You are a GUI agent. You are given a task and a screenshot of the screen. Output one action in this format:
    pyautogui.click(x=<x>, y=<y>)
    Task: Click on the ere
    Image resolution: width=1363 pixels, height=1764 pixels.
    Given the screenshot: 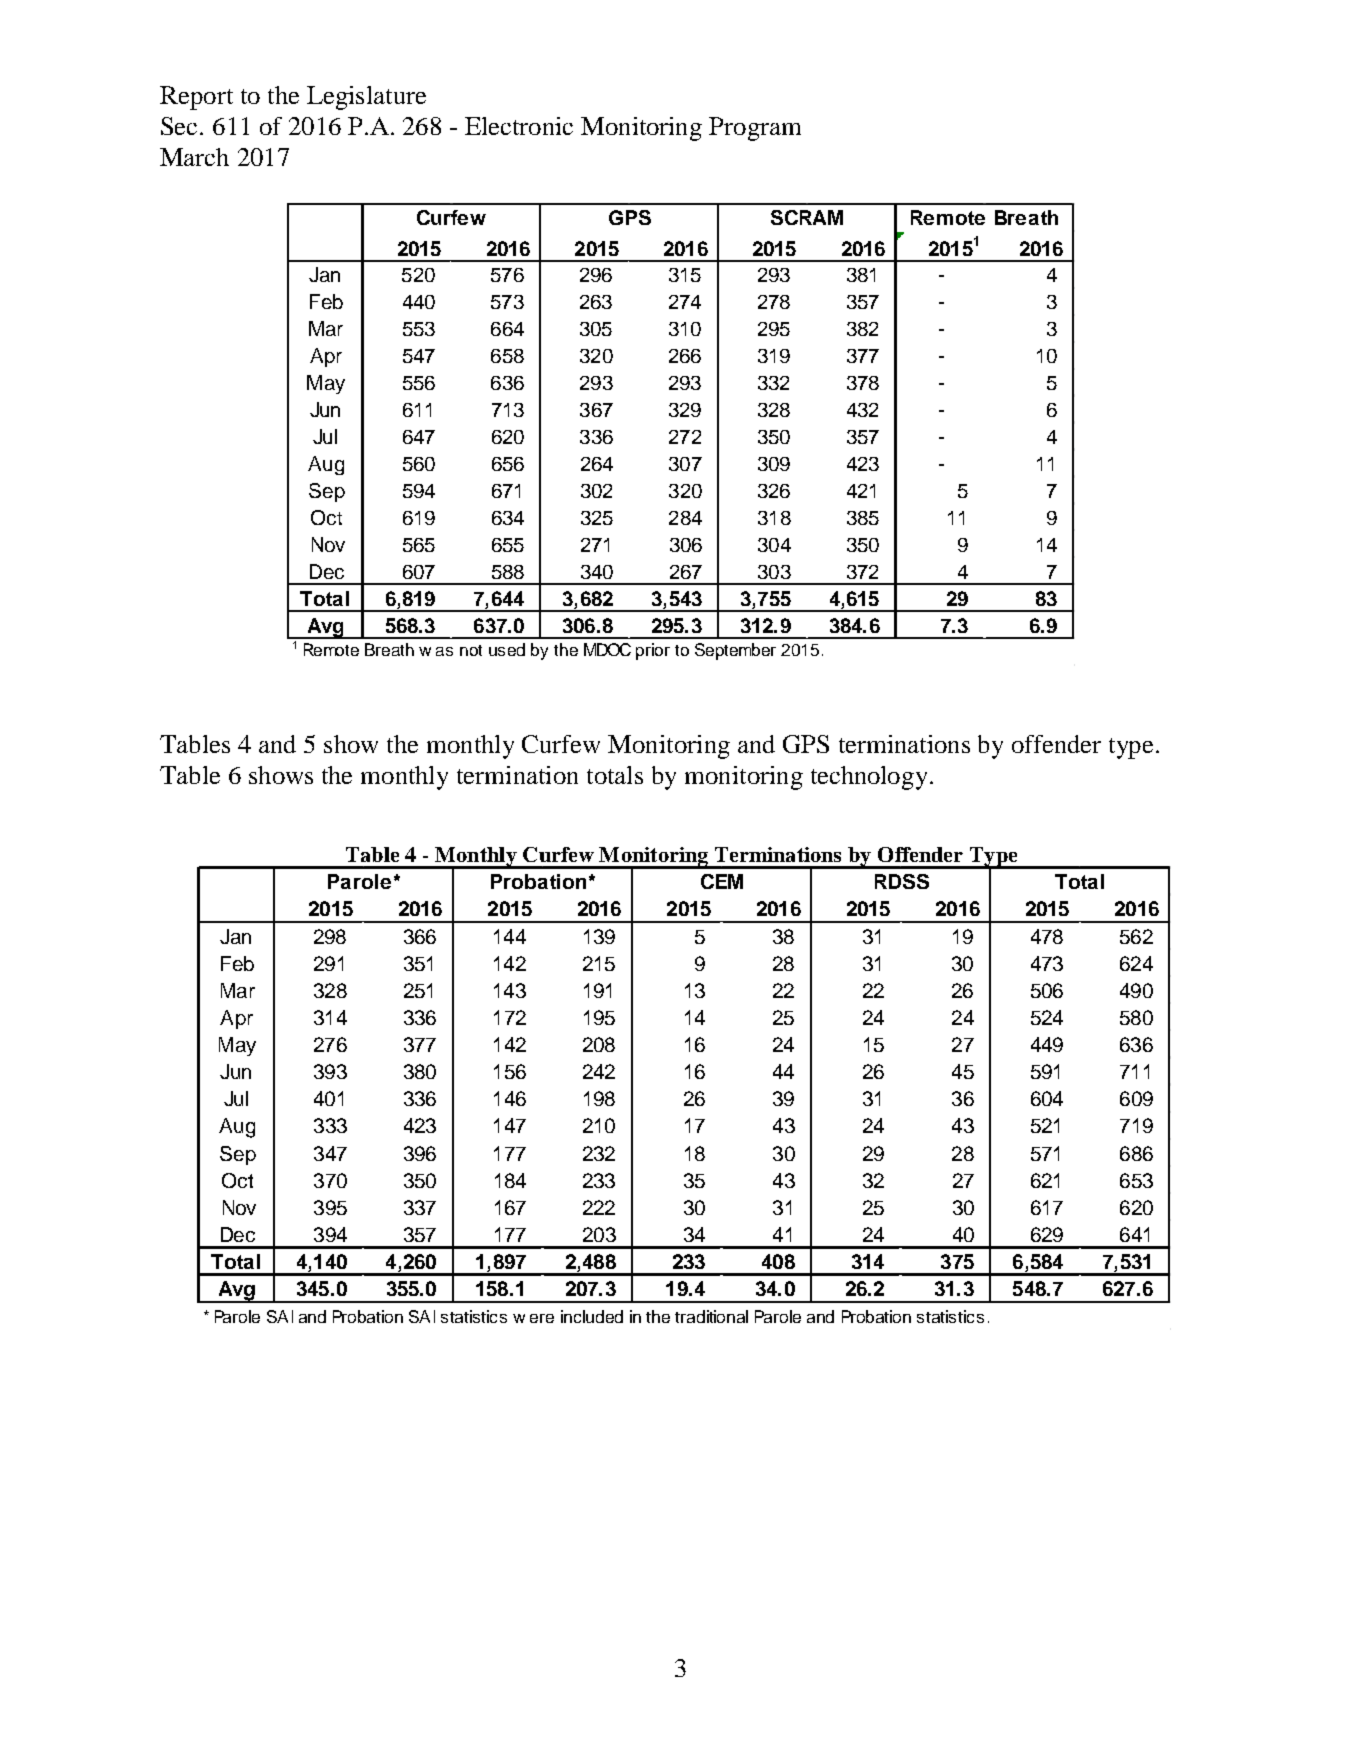 What is the action you would take?
    pyautogui.click(x=542, y=1318)
